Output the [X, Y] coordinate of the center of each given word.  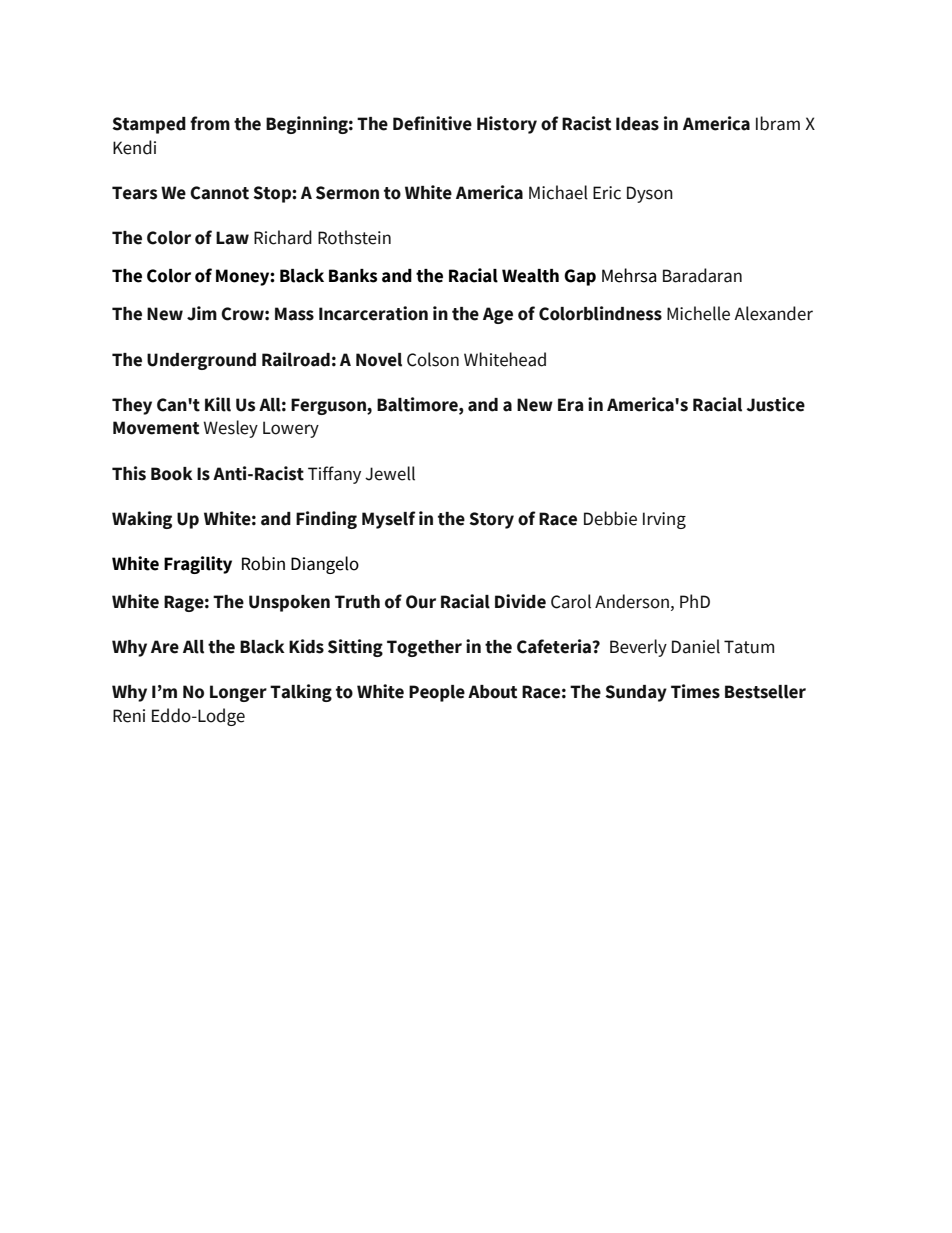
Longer [238, 693]
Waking [142, 520]
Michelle [698, 313]
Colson [433, 359]
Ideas [637, 124]
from [210, 123]
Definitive [432, 123]
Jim [202, 313]
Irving [664, 520]
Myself [389, 520]
